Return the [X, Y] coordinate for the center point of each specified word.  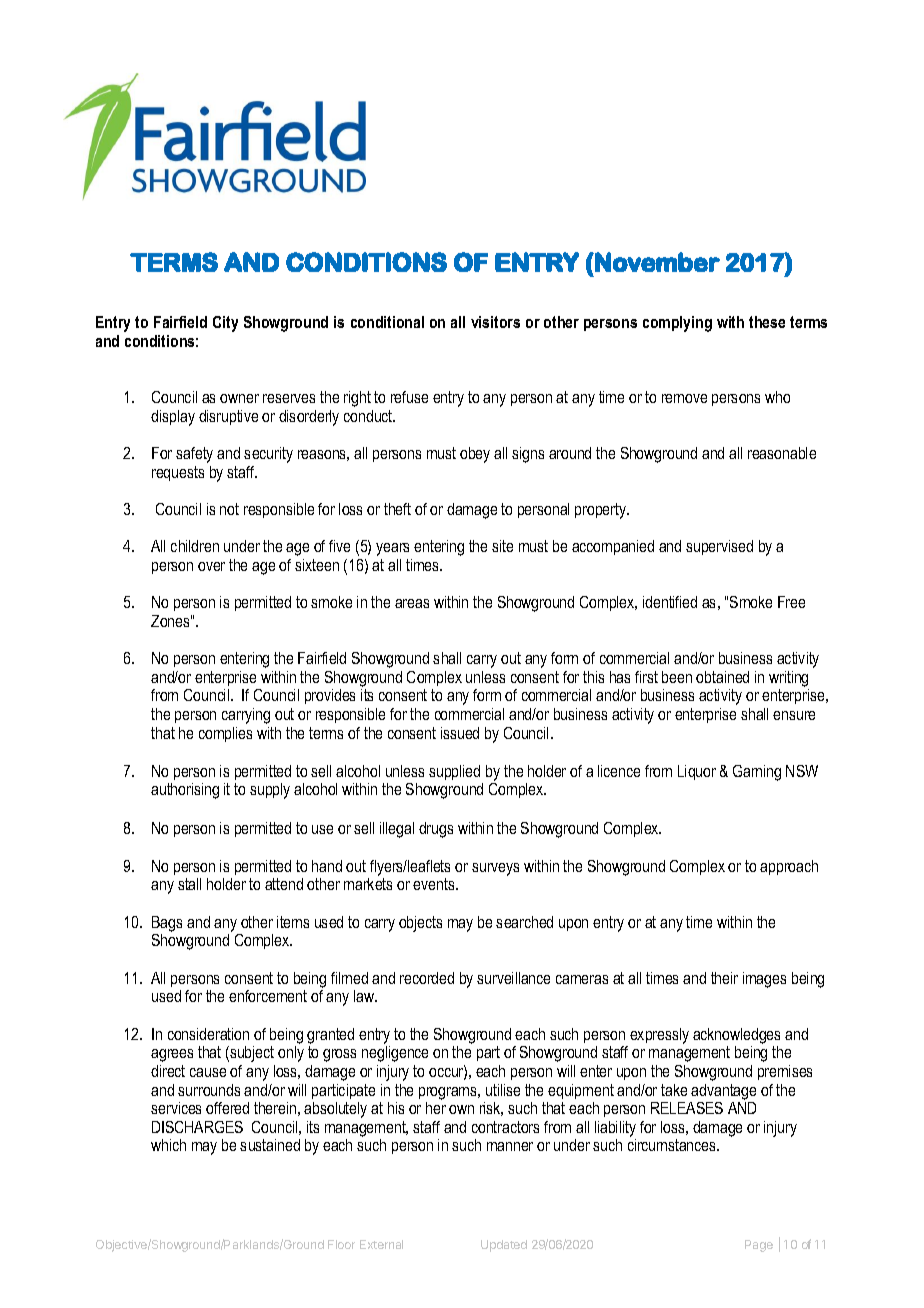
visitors [495, 322]
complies [225, 734]
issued [460, 733]
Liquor [697, 772]
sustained [270, 1145]
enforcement [268, 996]
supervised [719, 547]
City [225, 324]
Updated [504, 1246]
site [502, 546]
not [229, 509]
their [724, 978]
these [767, 322]
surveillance [513, 978]
